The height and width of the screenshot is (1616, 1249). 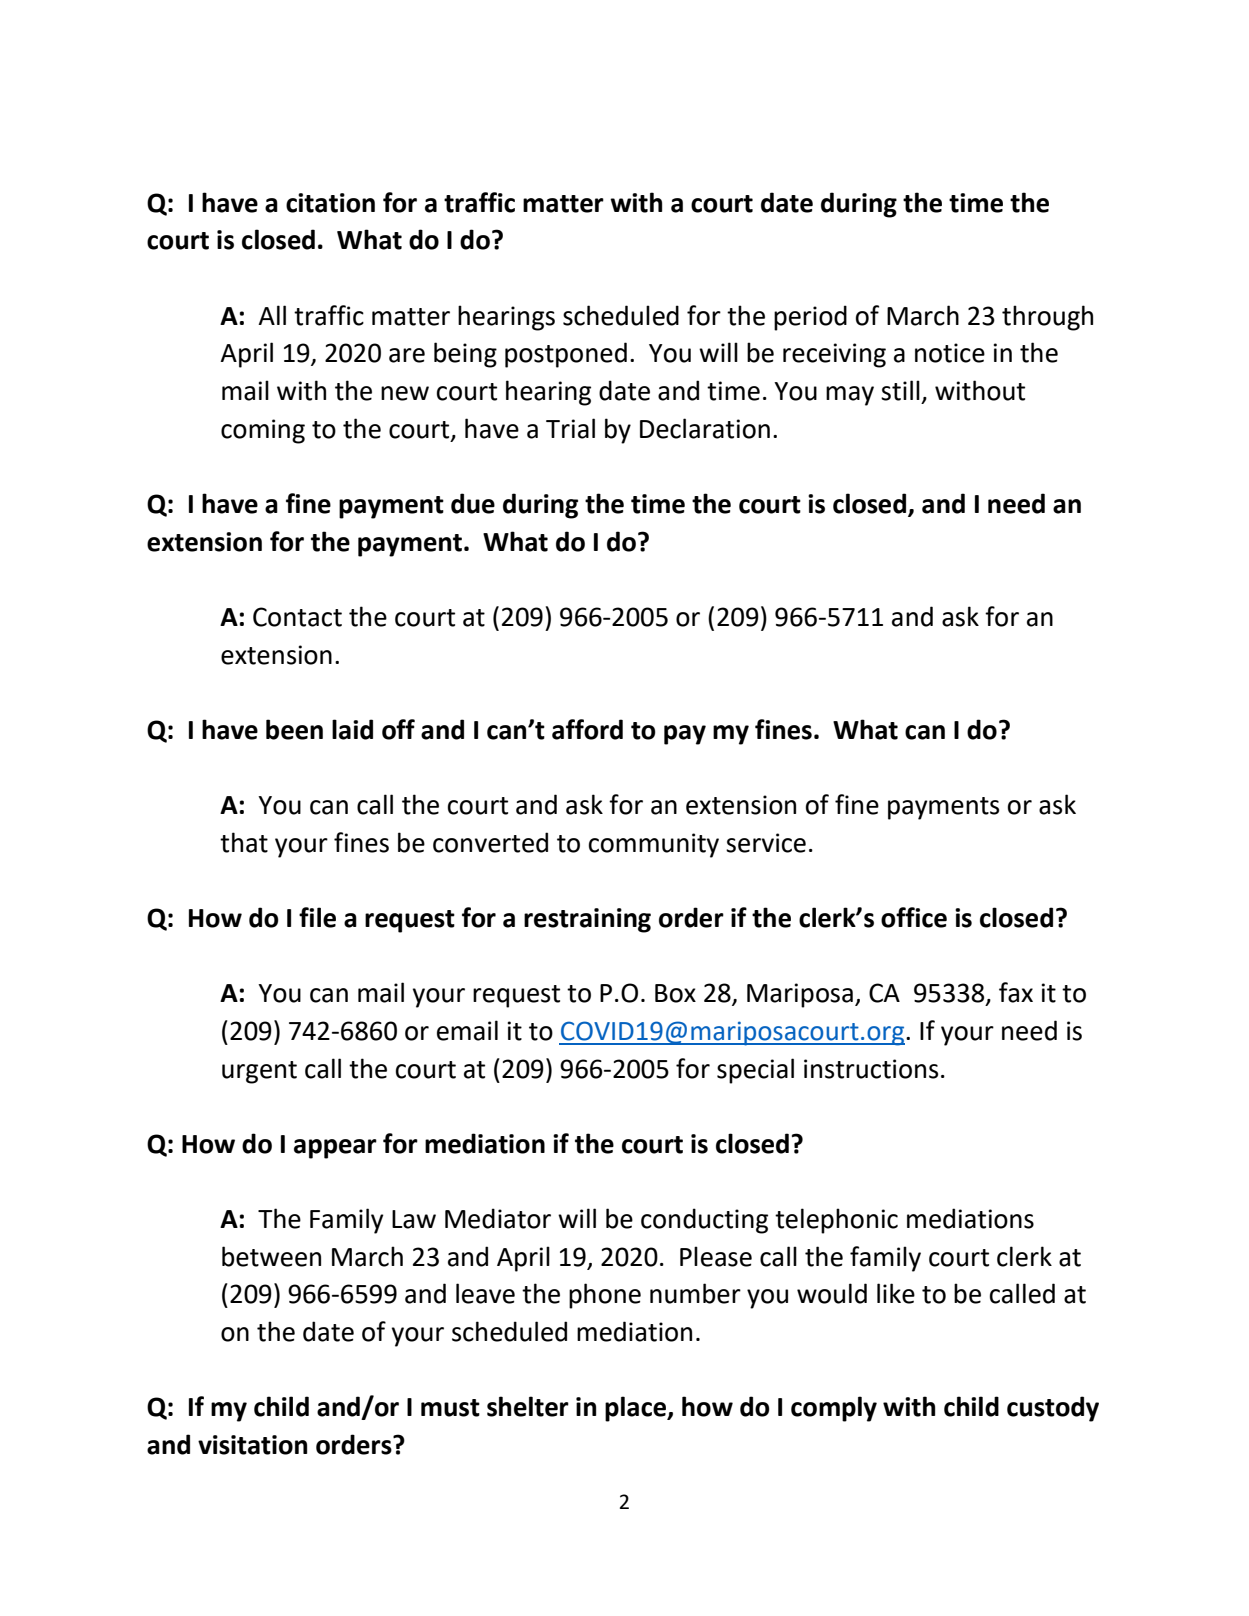 What do you see at coordinates (566, 355) in the screenshot?
I see `postponed` at bounding box center [566, 355].
